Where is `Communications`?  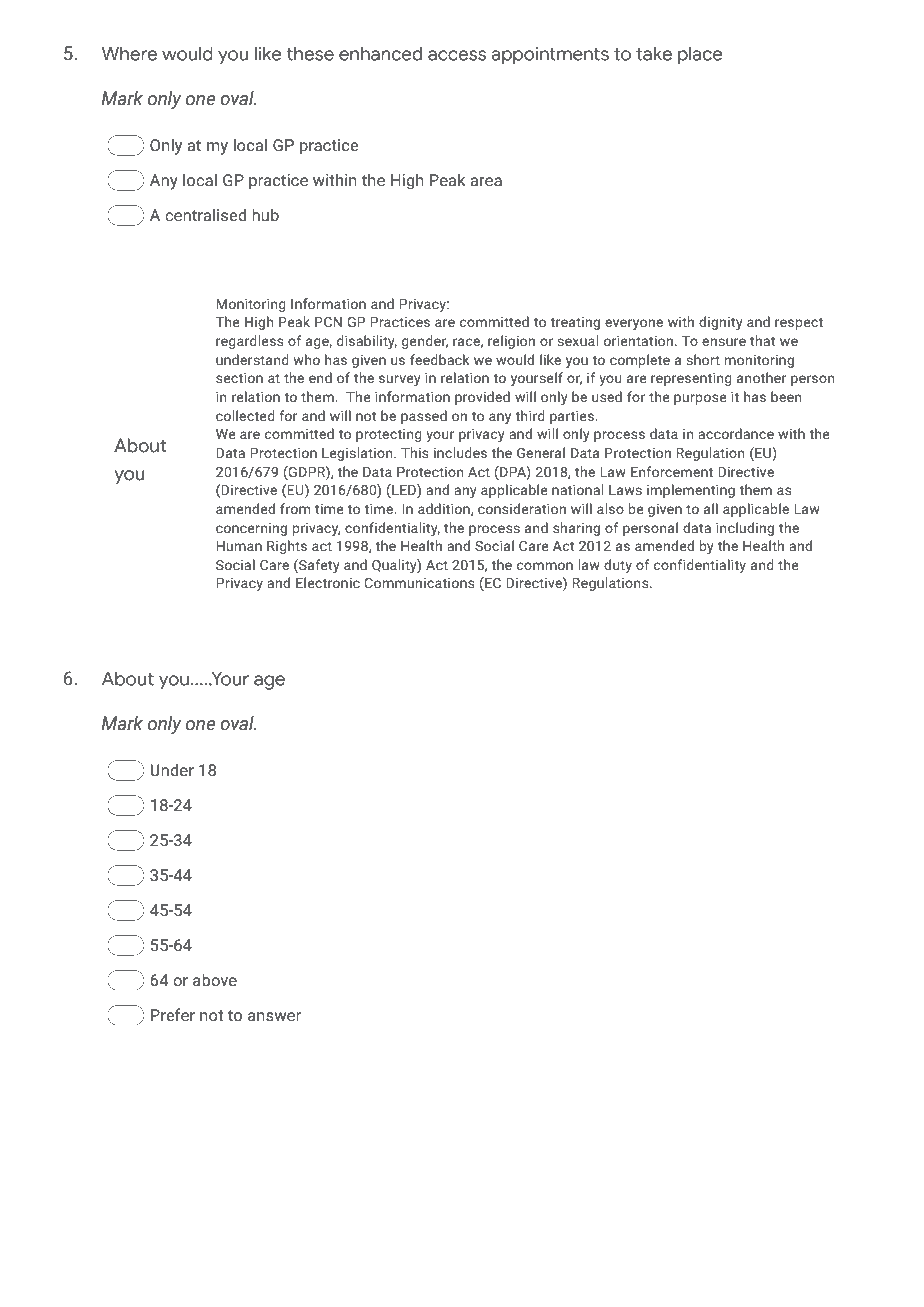
Communications is located at coordinates (419, 583).
